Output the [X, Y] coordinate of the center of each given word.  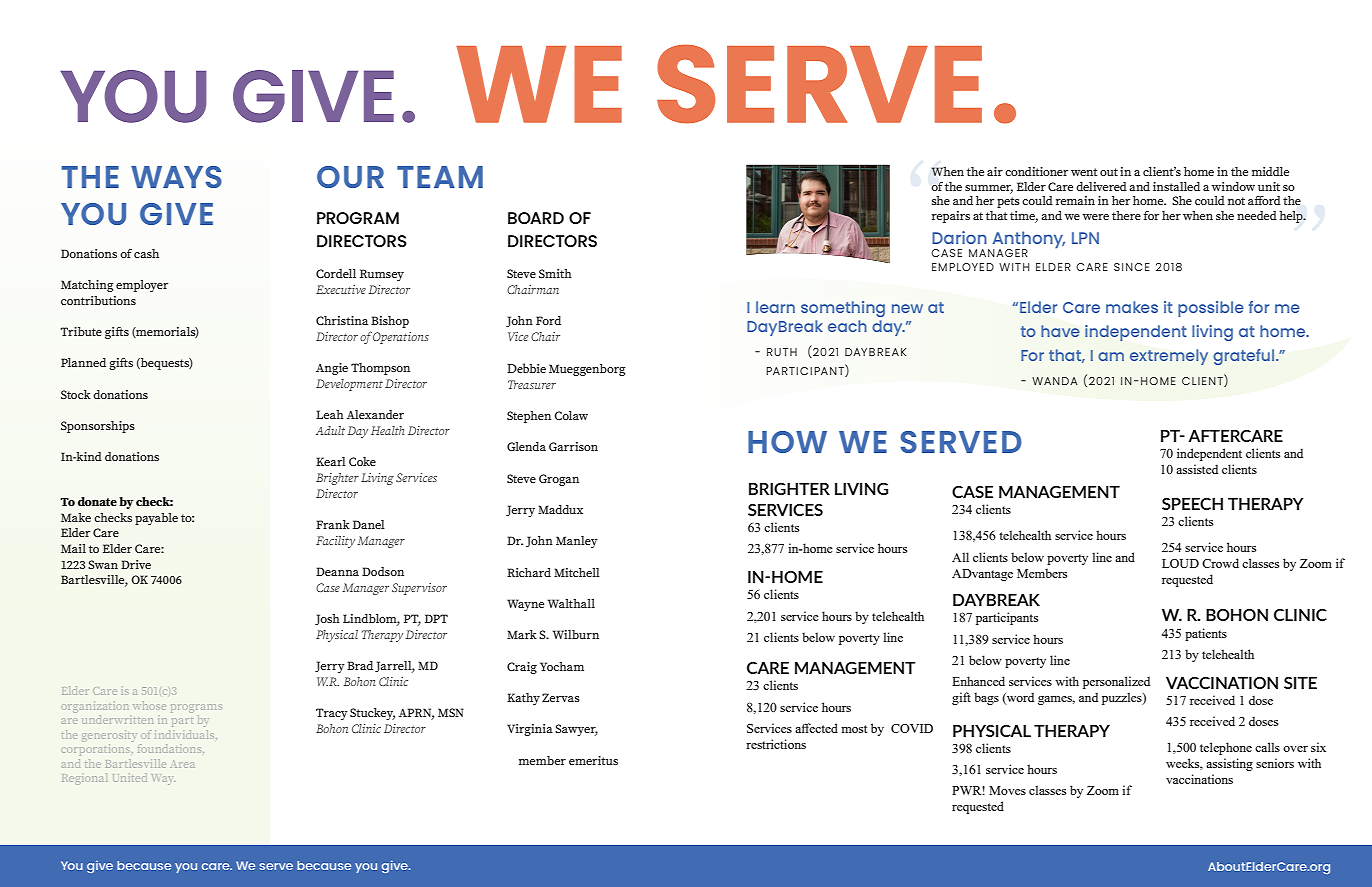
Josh [327, 619]
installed [1176, 186]
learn [775, 307]
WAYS [176, 177]
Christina [342, 320]
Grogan [559, 480]
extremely [1169, 357]
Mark [522, 634]
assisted [1197, 469]
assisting [1229, 764]
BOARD [536, 218]
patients [1206, 634]
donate [97, 501]
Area [183, 764]
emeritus [593, 760]
